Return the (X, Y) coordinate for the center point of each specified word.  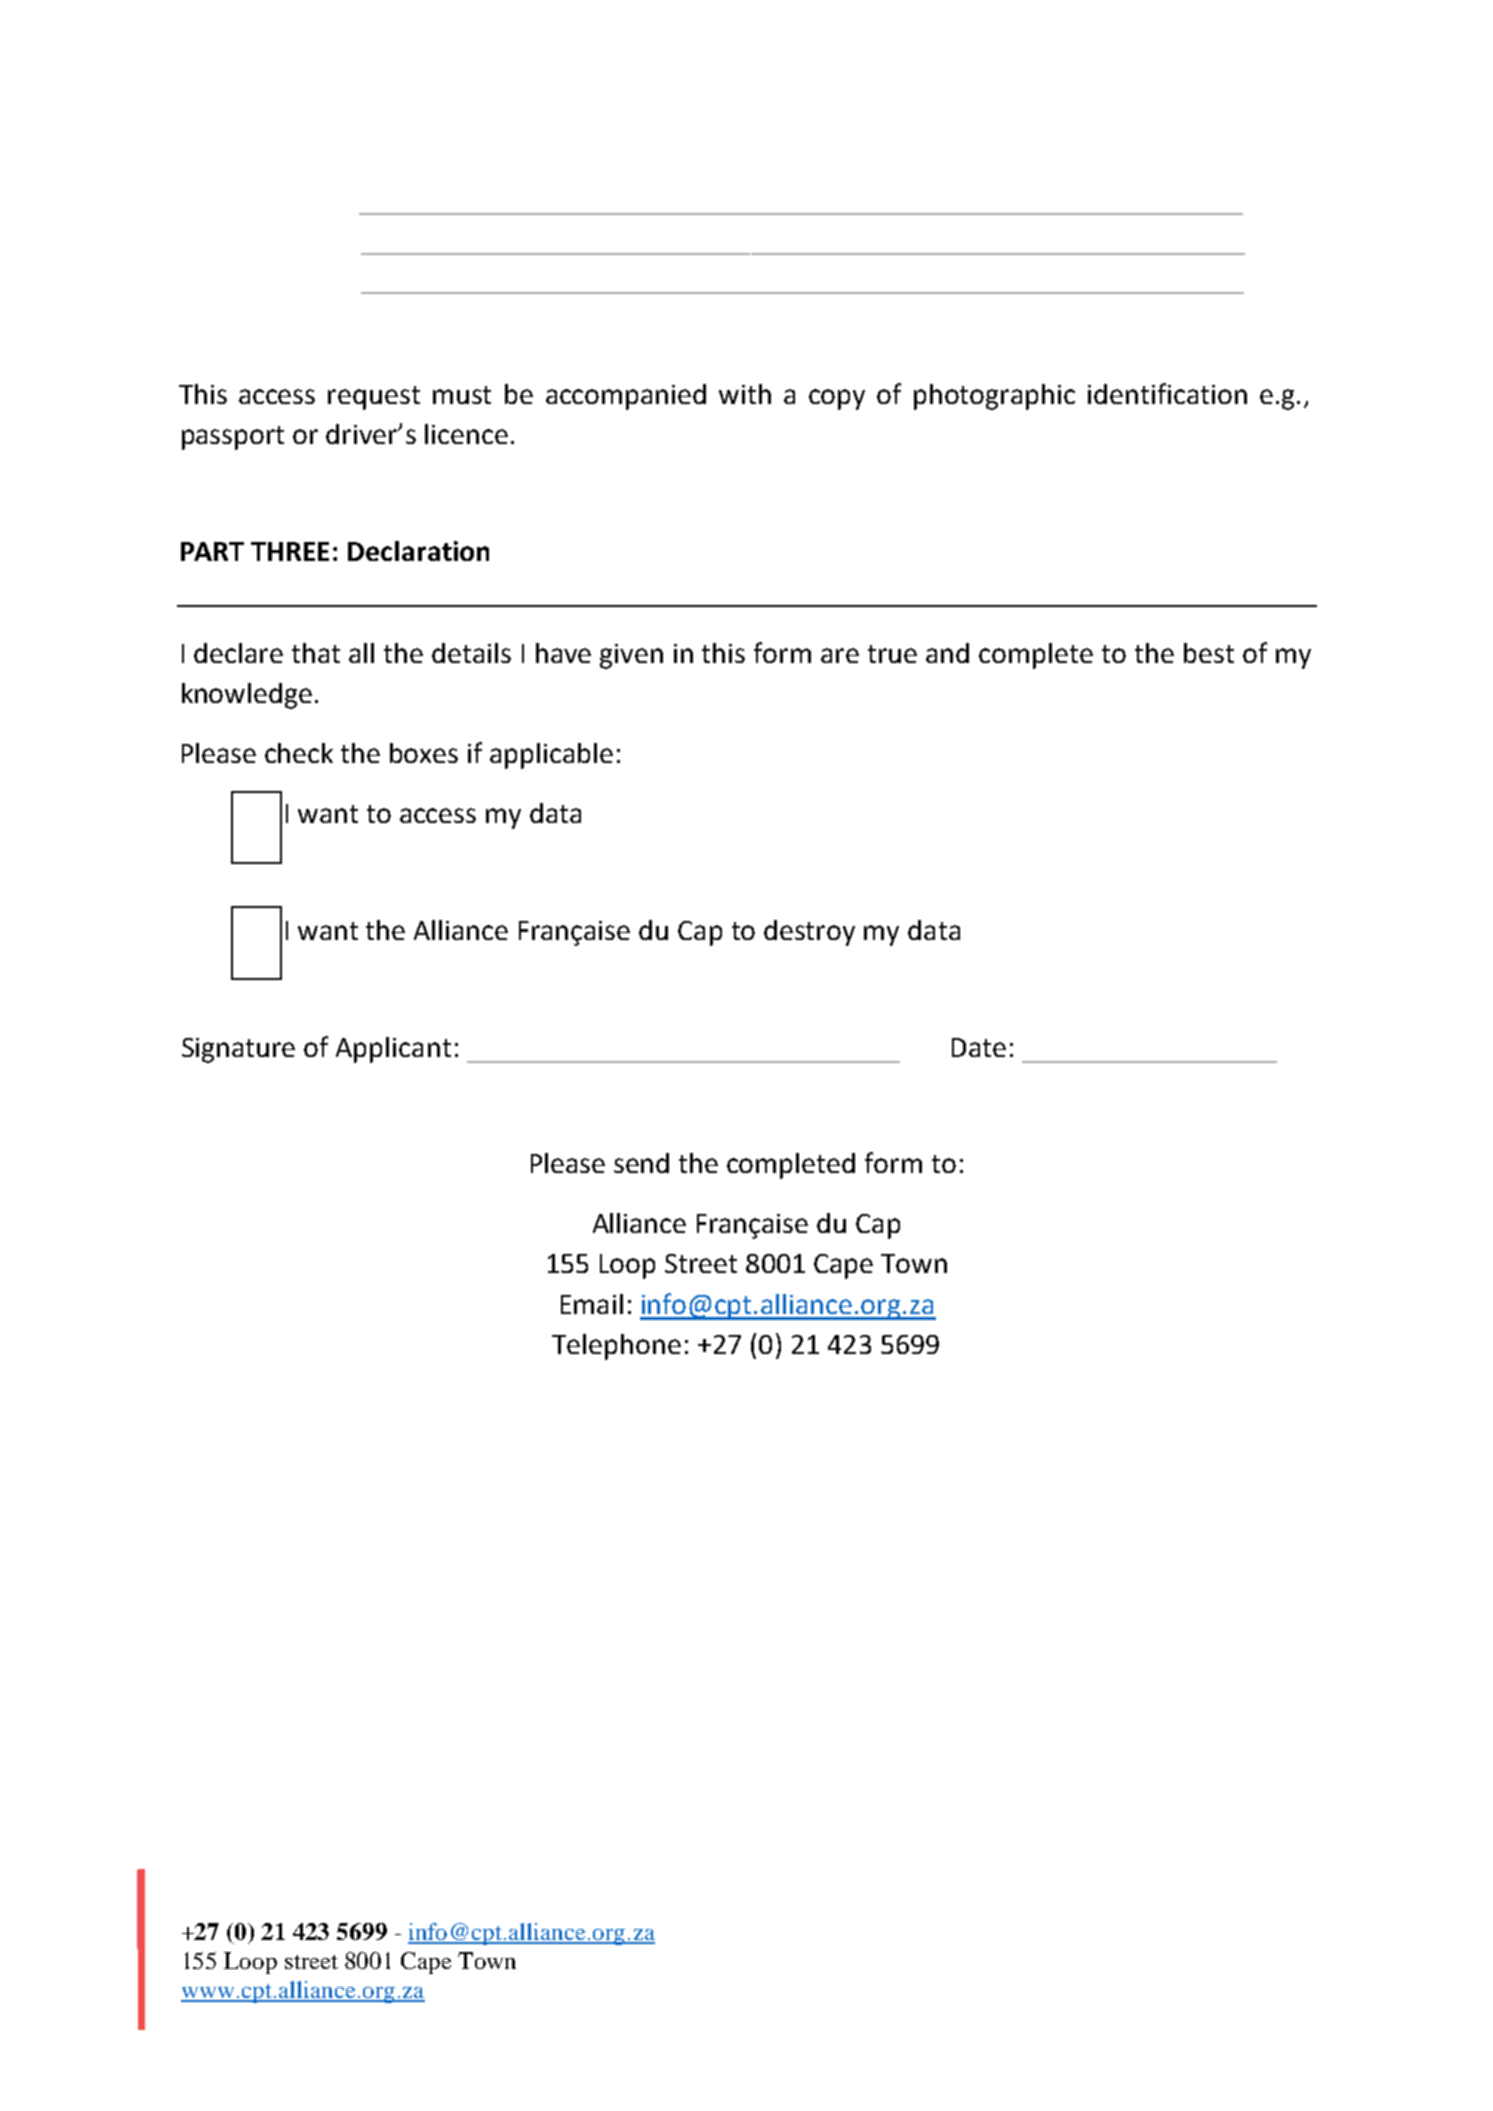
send (641, 1163)
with (745, 394)
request (374, 398)
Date (979, 1047)
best (1209, 653)
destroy (809, 933)
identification (1167, 393)
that (316, 653)
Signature (238, 1050)
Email (592, 1304)
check (299, 753)
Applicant (393, 1050)
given (631, 656)
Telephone (616, 1347)
